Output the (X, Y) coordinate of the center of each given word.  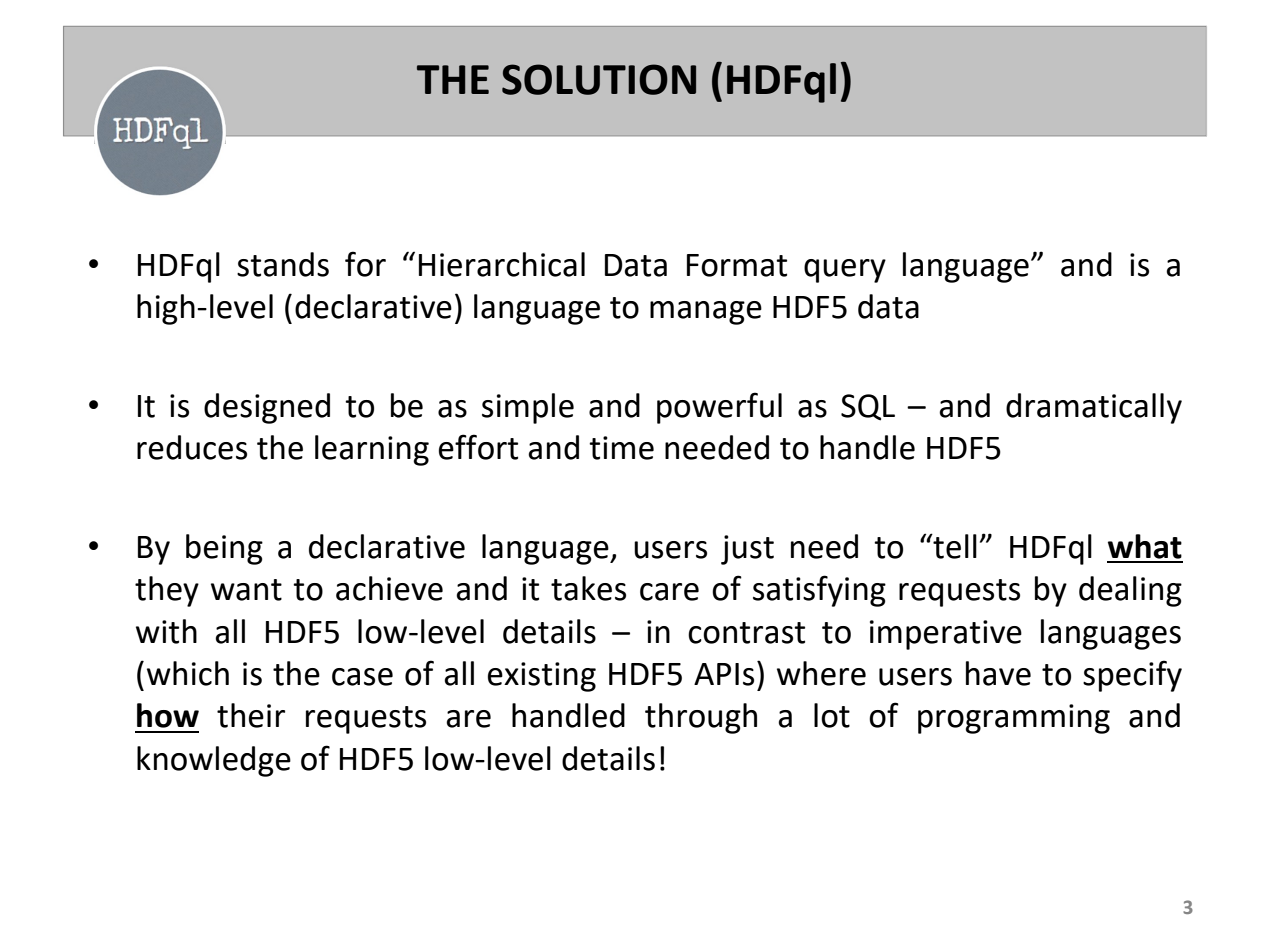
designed (267, 408)
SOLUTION (599, 79)
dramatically (1094, 408)
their (251, 715)
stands (283, 264)
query (845, 271)
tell (954, 546)
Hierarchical (502, 264)
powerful (719, 408)
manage (706, 313)
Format (737, 265)
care (669, 592)
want (246, 590)
